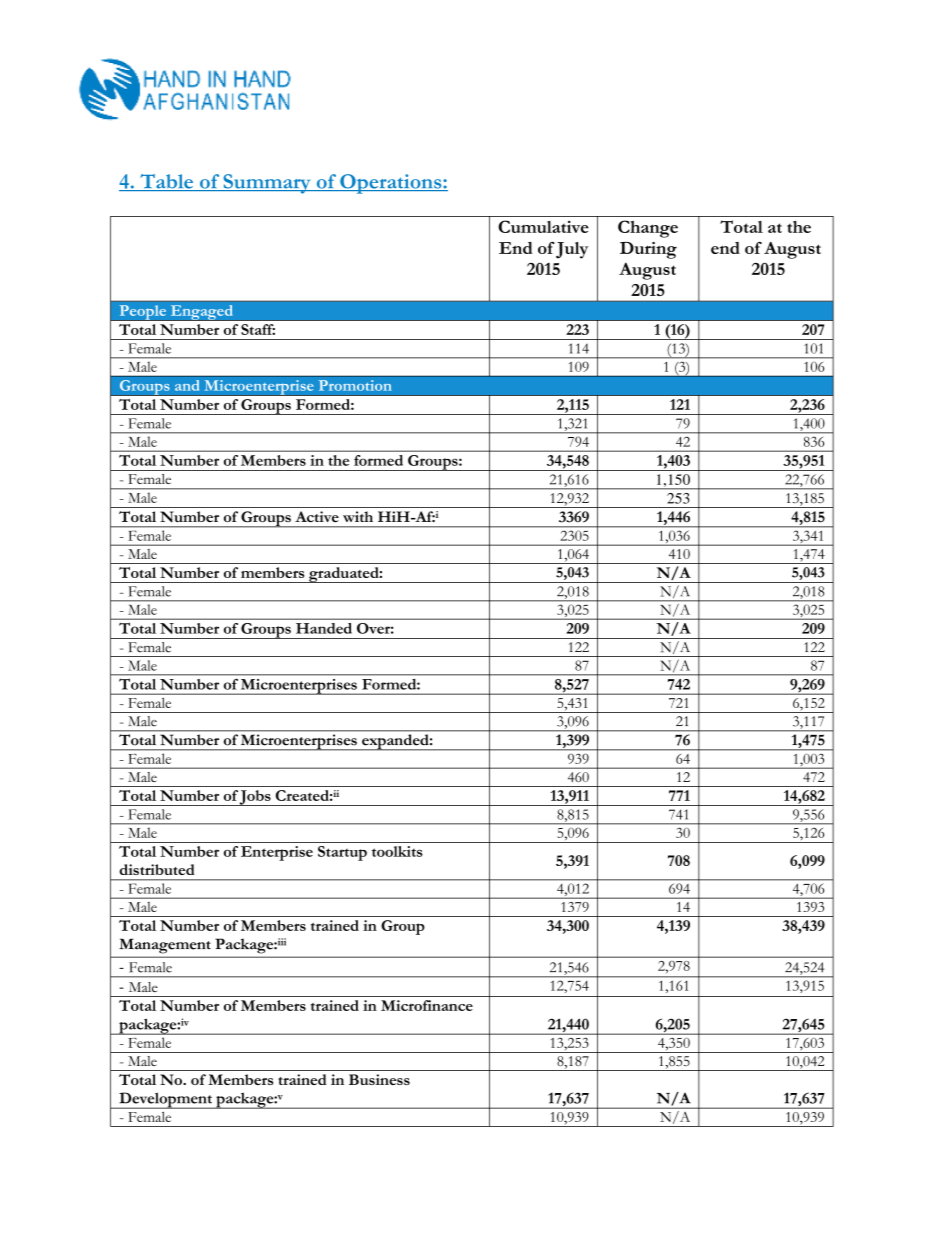 This image has height=1233, width=952. What do you see at coordinates (267, 184) in the image?
I see `Summary` at bounding box center [267, 184].
